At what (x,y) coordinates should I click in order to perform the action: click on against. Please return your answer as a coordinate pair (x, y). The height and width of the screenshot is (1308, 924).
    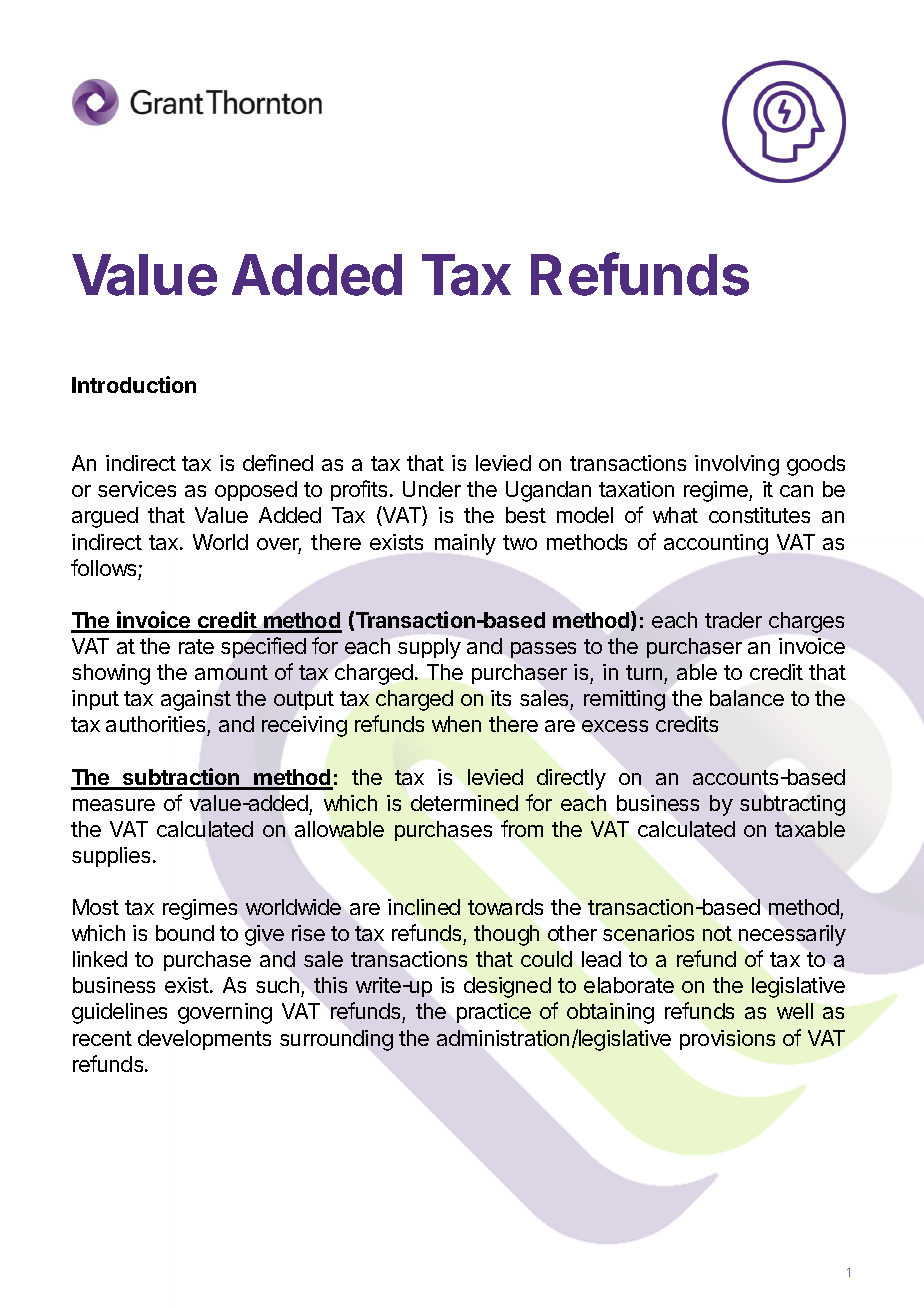
    Looking at the image, I should click on (196, 700).
